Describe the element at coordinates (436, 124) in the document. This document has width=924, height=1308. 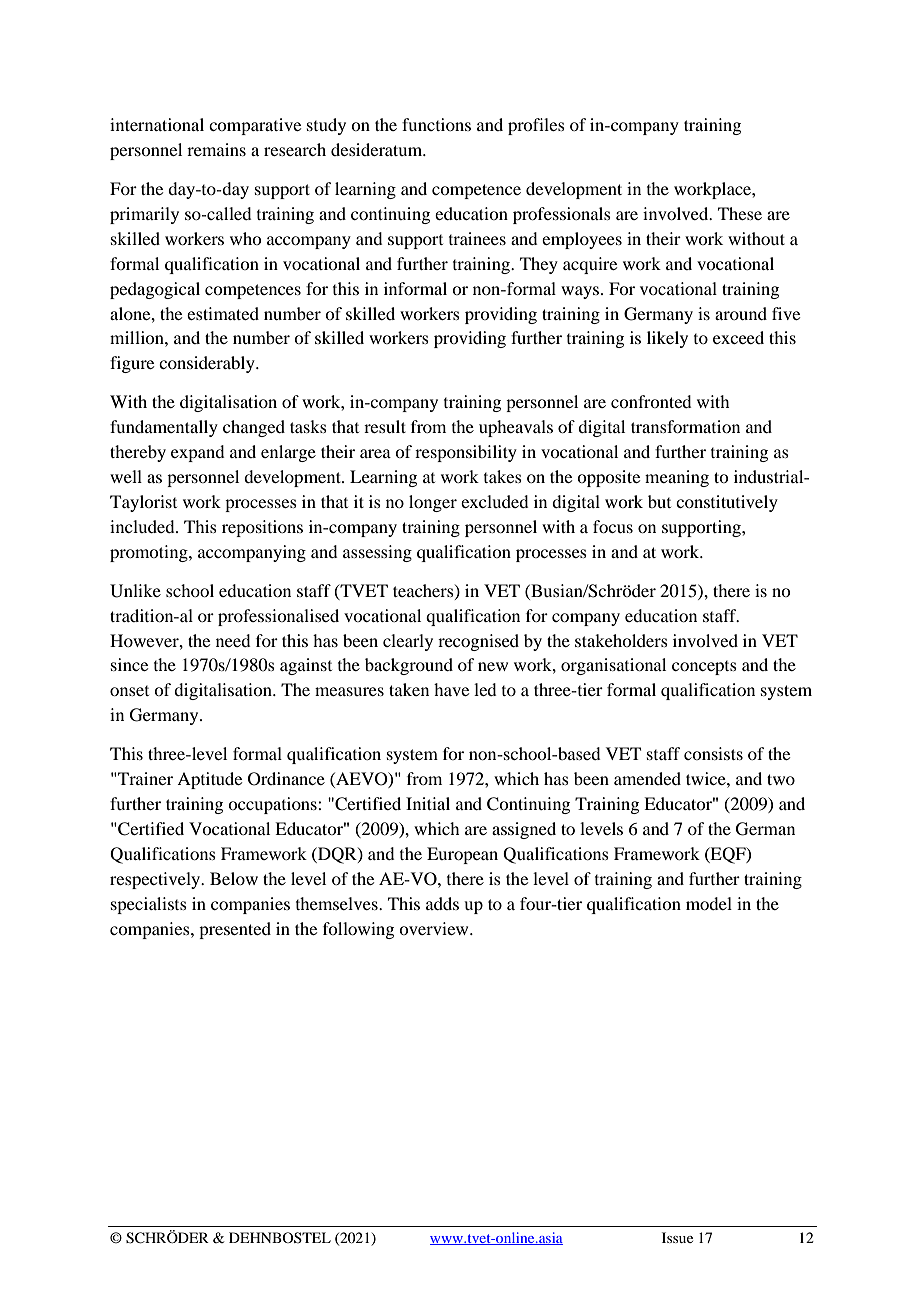
I see `functions` at that location.
